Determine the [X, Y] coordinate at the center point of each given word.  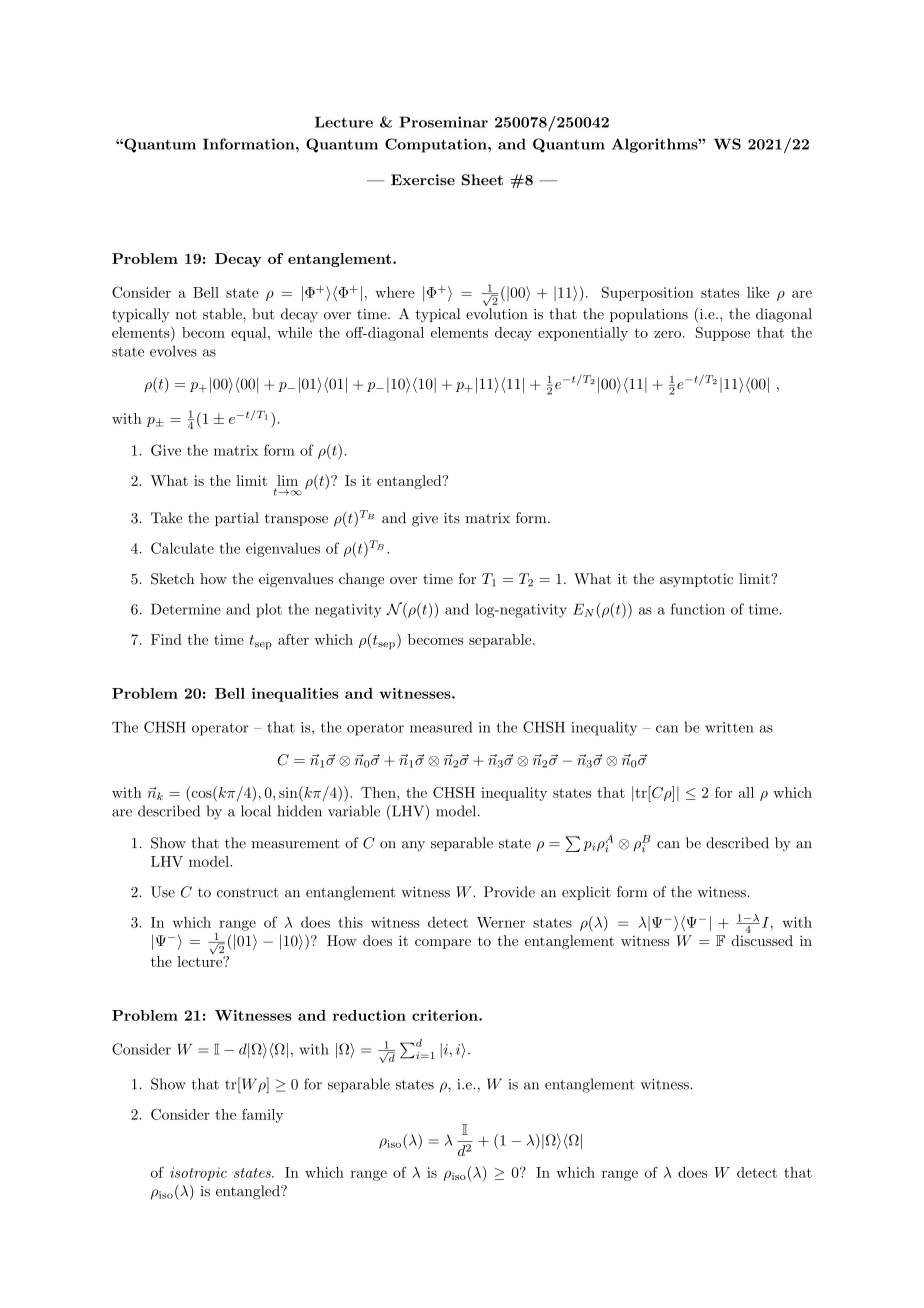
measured [441, 727]
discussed [762, 940]
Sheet [482, 180]
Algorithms [655, 145]
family [262, 1115]
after [293, 639]
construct [248, 893]
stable [223, 314]
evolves [173, 351]
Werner [501, 922]
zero [667, 334]
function [698, 609]
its [452, 518]
